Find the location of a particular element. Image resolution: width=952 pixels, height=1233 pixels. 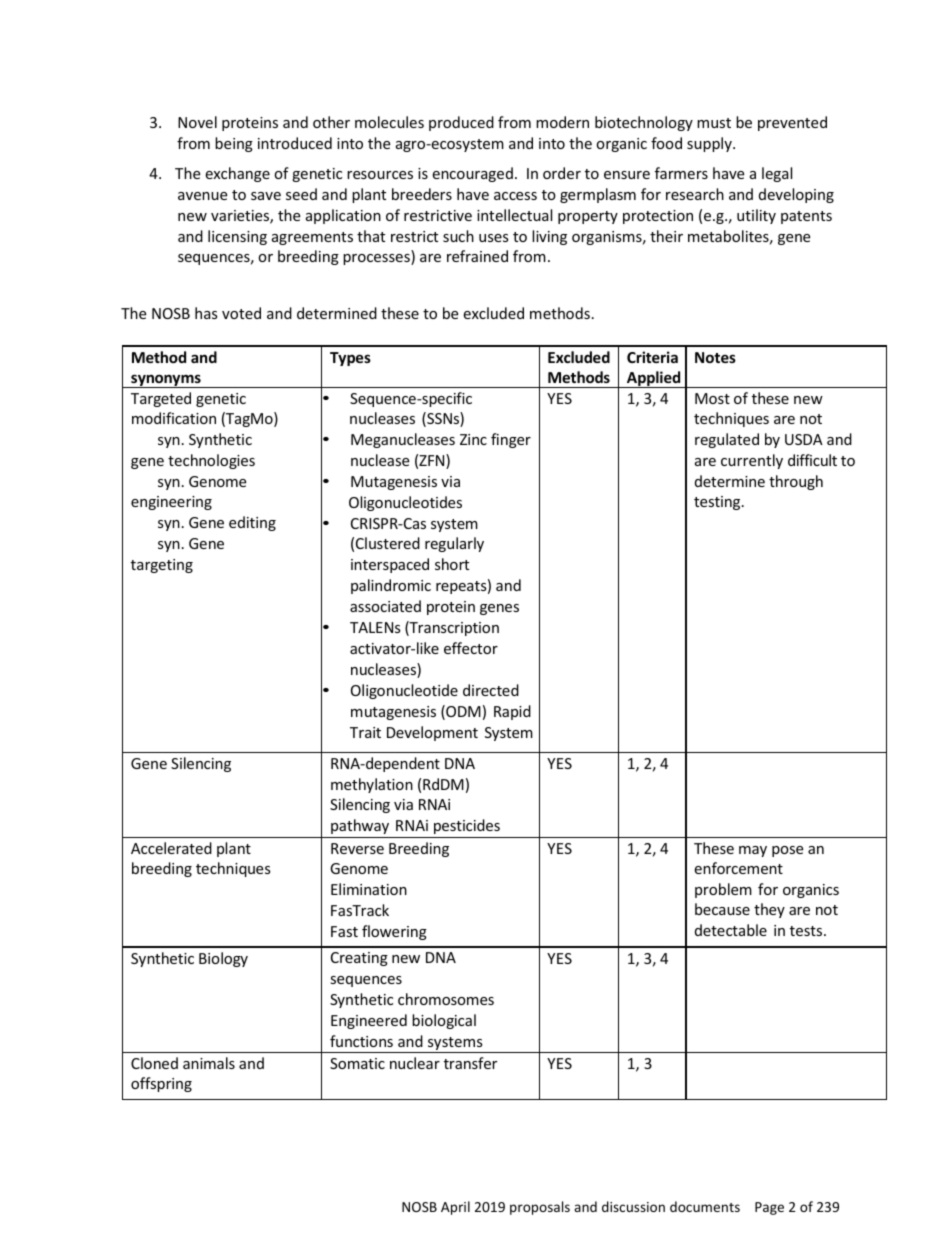

modification is located at coordinates (174, 418).
